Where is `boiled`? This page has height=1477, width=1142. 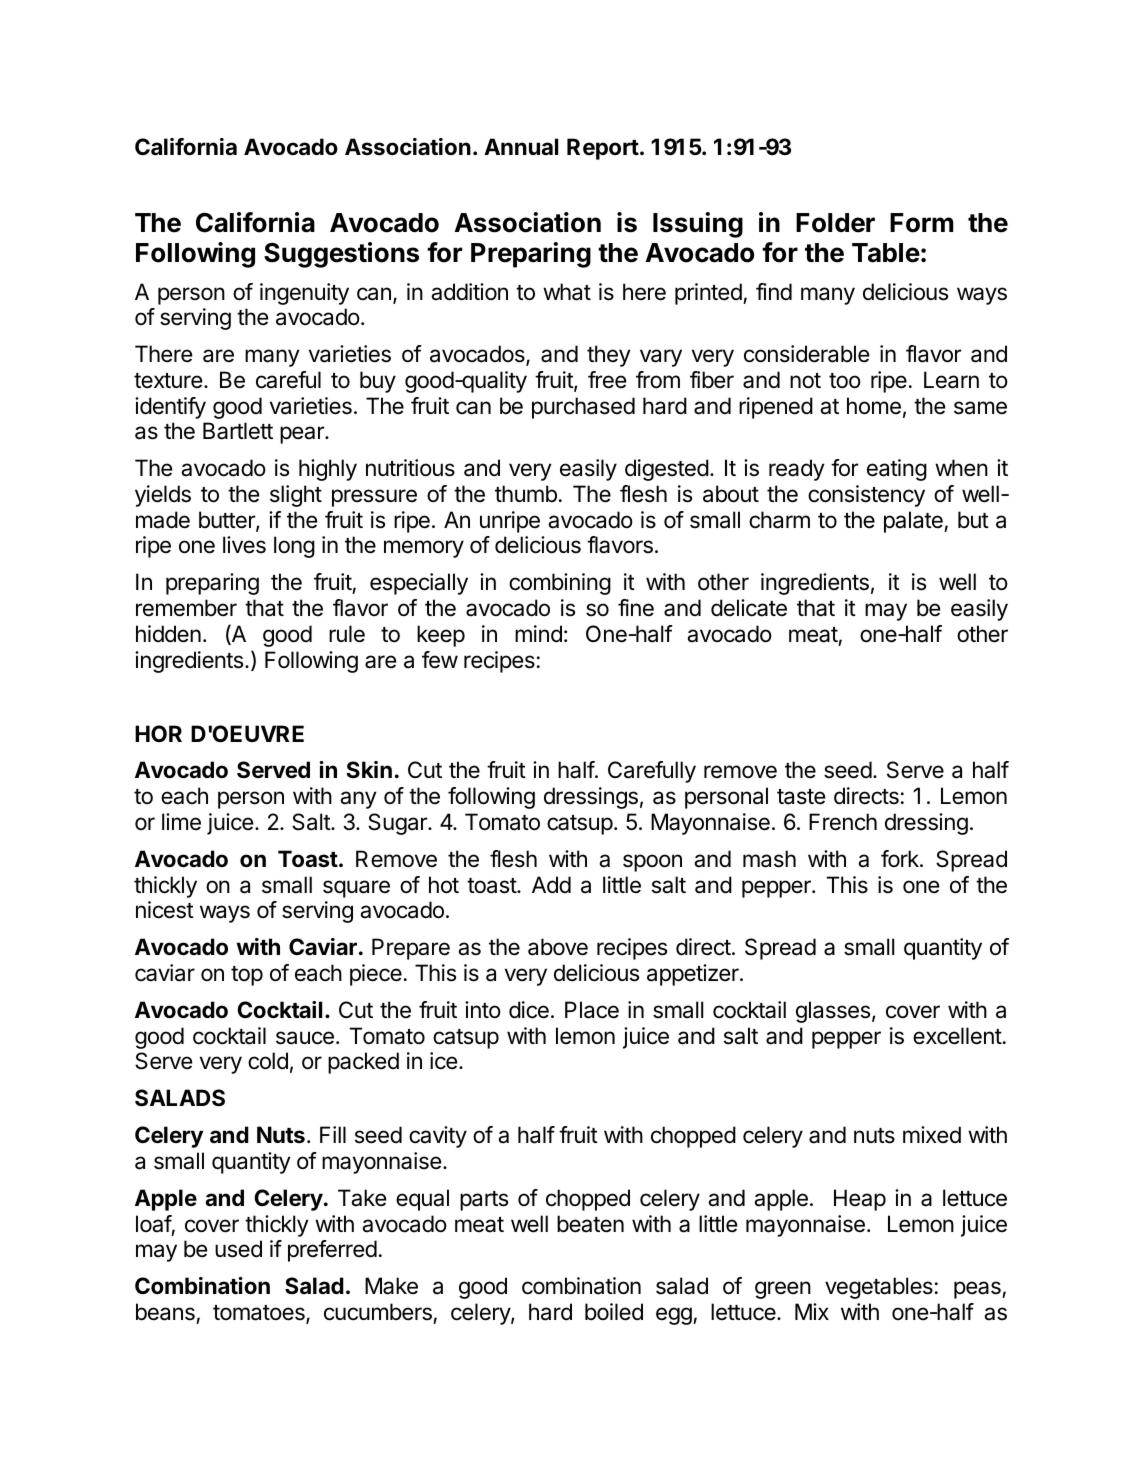 boiled is located at coordinates (614, 1312).
